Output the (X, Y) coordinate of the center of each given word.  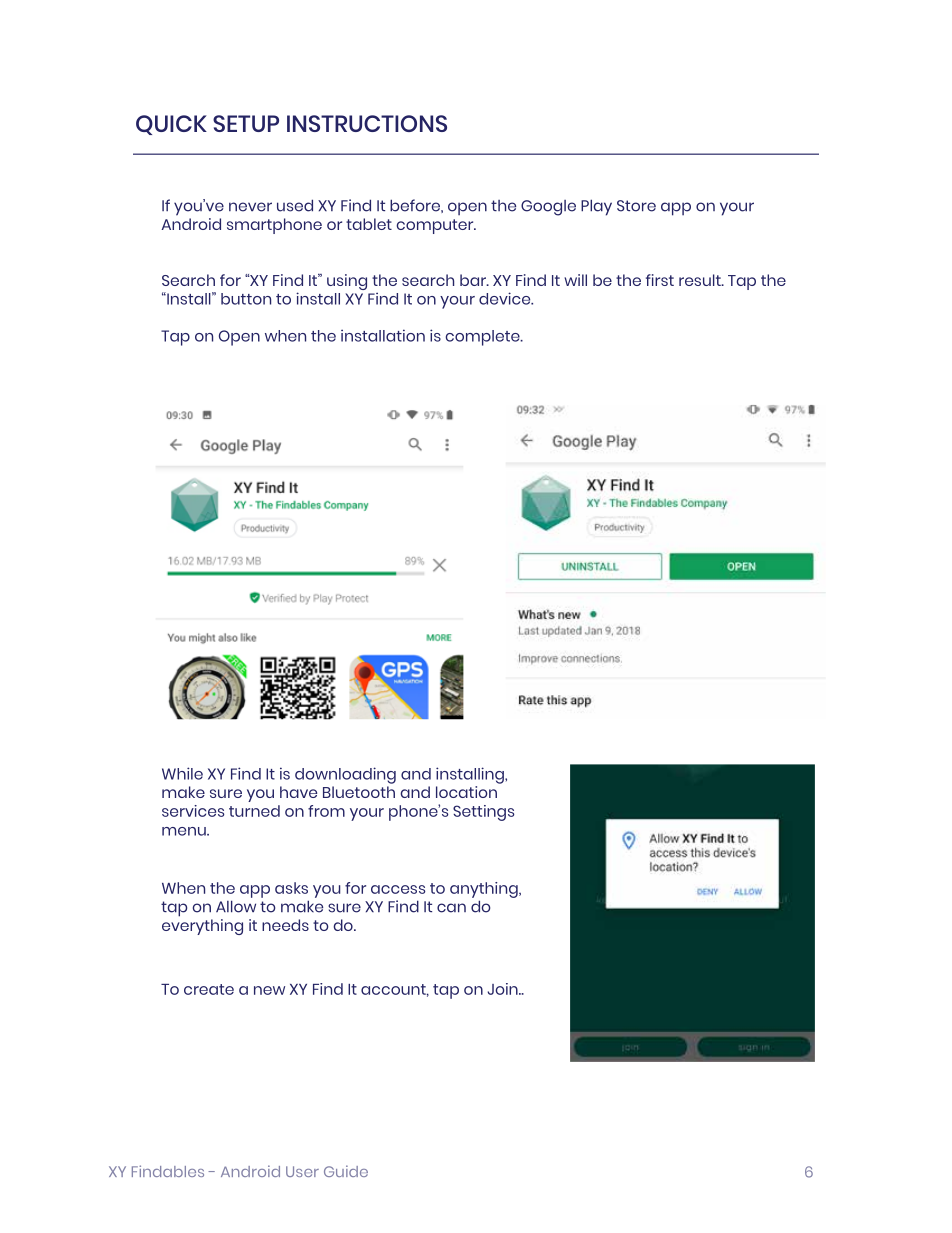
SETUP (246, 123)
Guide (346, 1171)
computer (436, 226)
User (302, 1171)
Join (504, 989)
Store (636, 206)
